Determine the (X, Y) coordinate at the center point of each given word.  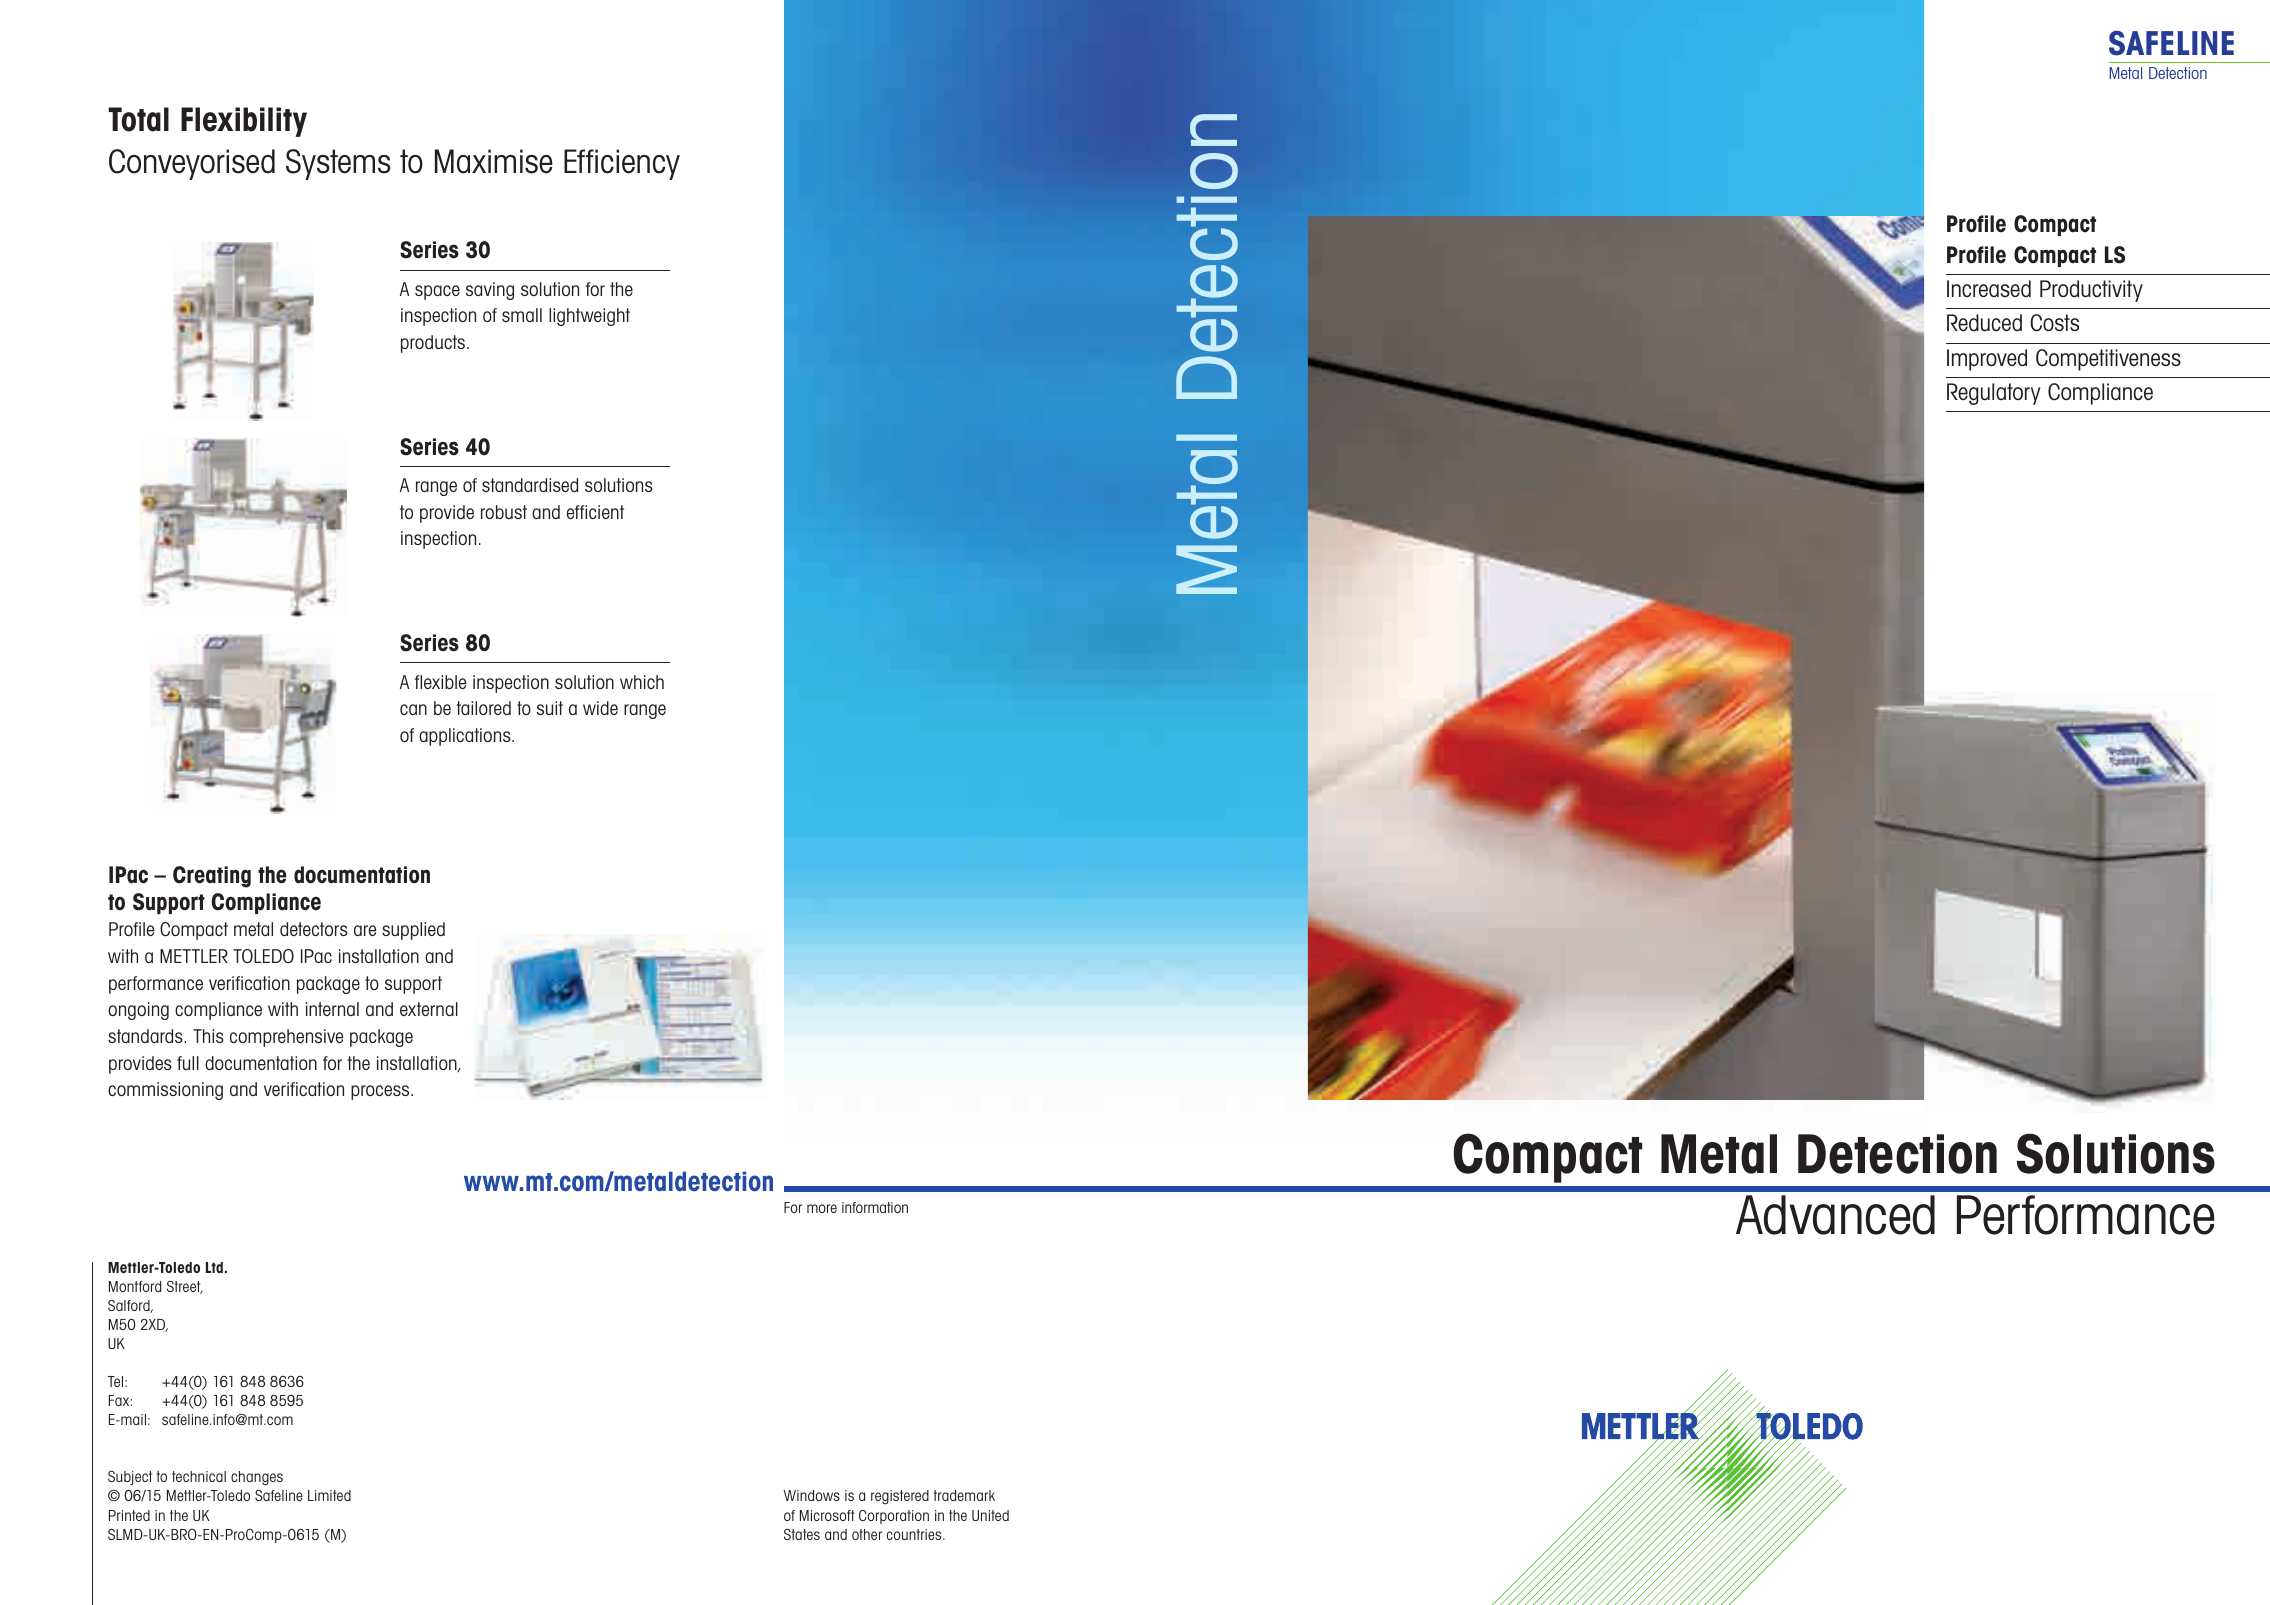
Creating (212, 877)
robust (504, 512)
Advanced (1835, 1215)
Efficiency (622, 164)
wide (600, 708)
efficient (595, 512)
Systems (338, 164)
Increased (1989, 288)
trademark (964, 1495)
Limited (329, 1495)
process (381, 1092)
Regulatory (1994, 394)
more (822, 1208)
